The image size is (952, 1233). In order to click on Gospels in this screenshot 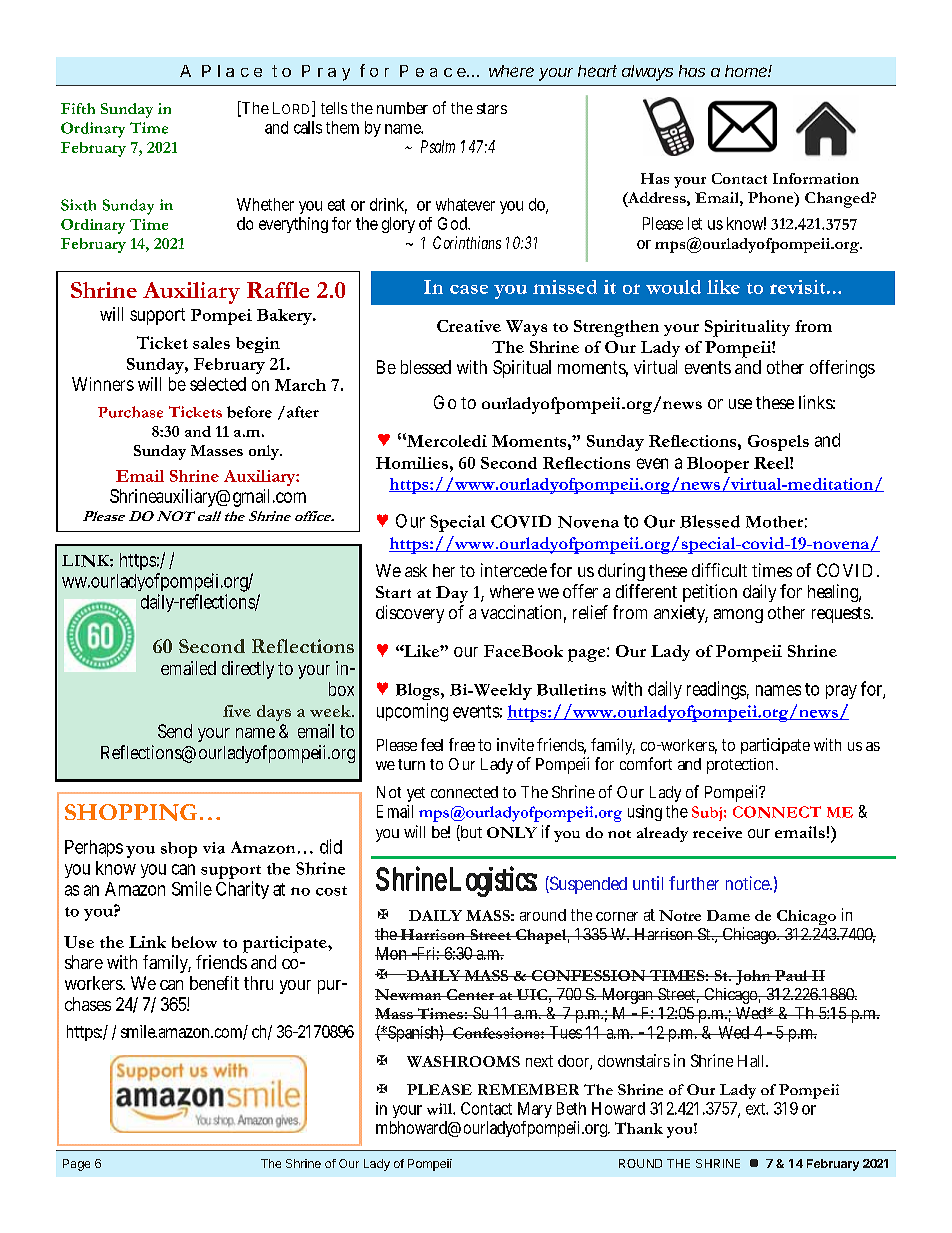, I will do `click(778, 443)`.
